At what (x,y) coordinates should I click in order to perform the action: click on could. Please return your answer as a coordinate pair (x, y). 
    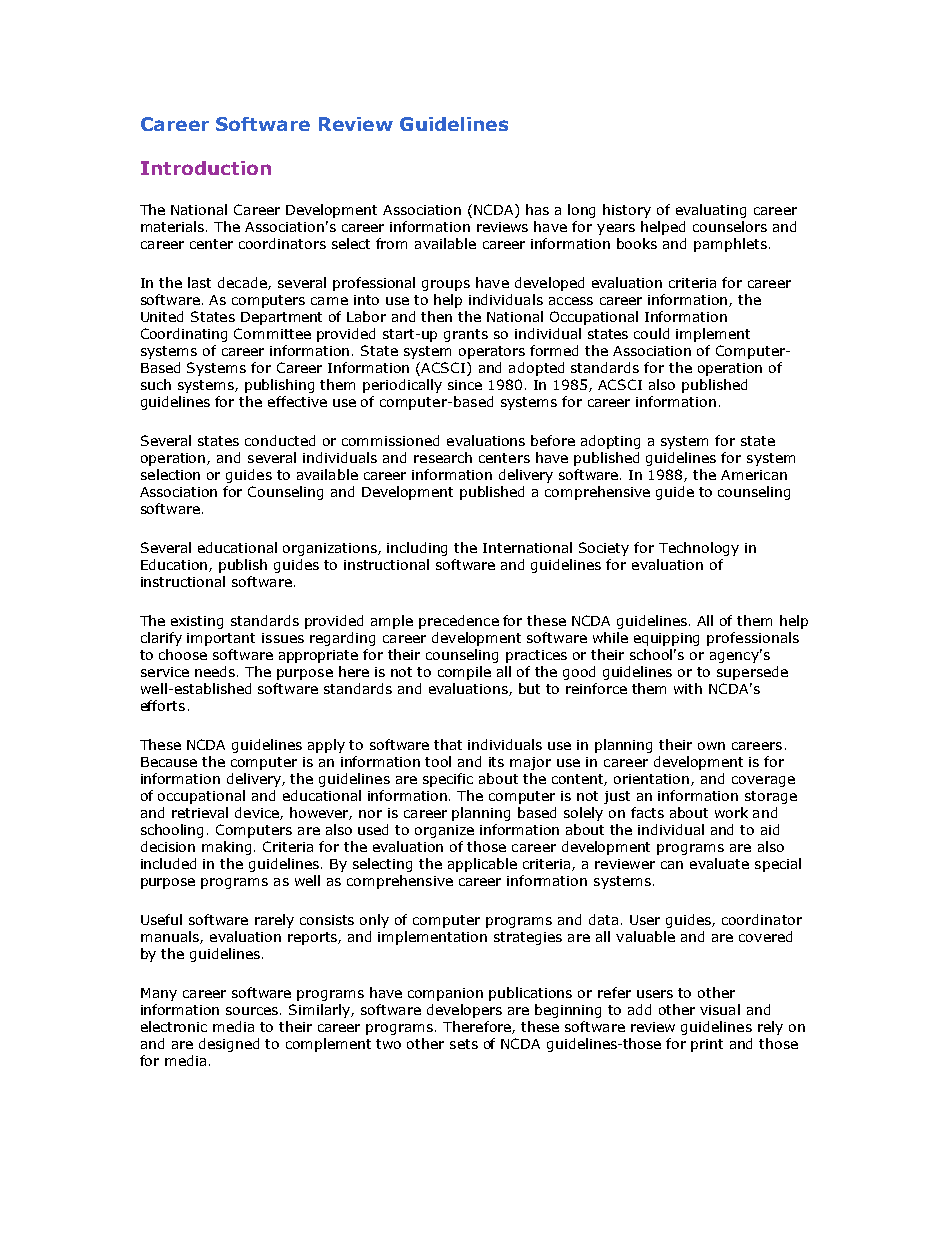
    Looking at the image, I should click on (651, 333).
